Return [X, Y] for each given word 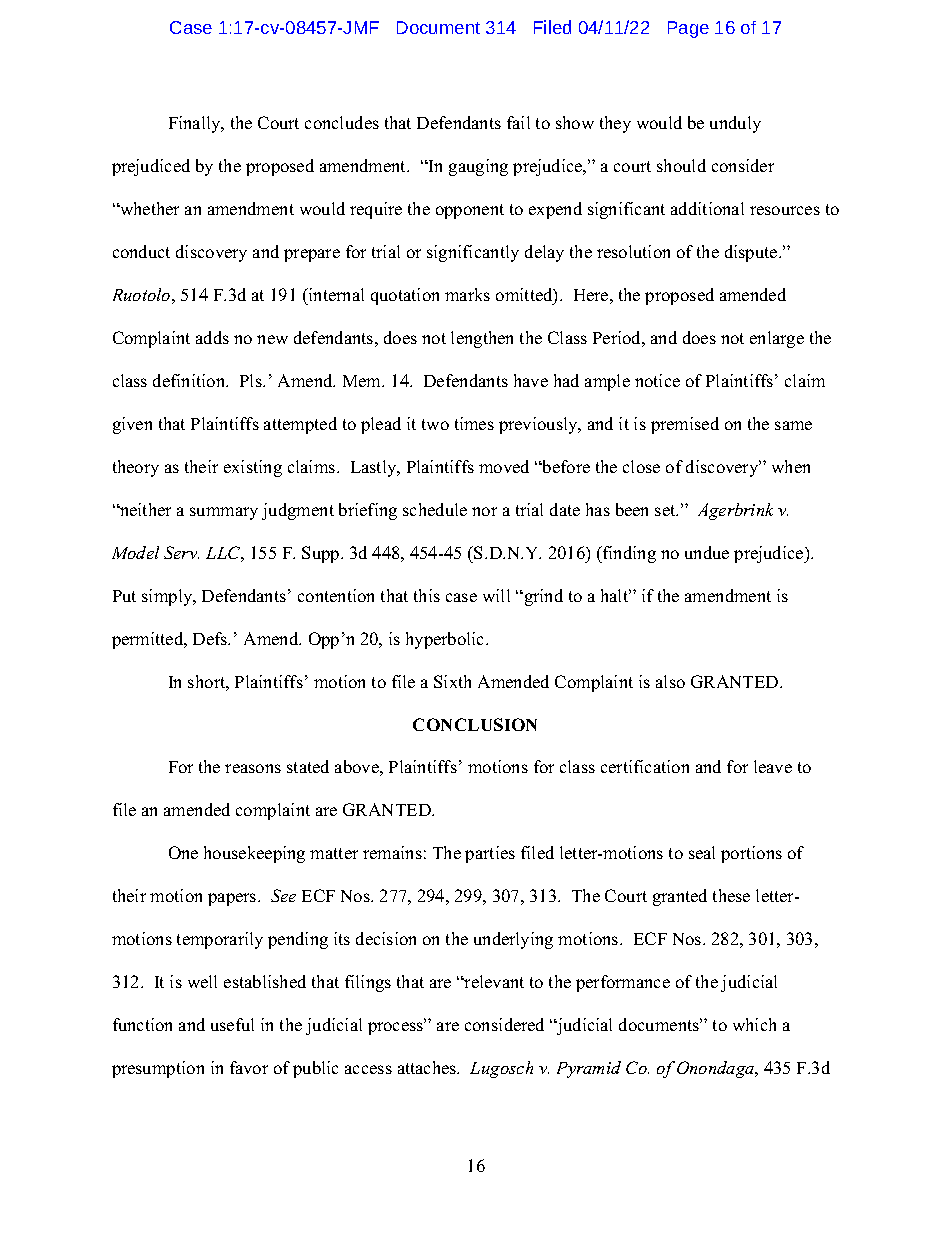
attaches [428, 1067]
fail [518, 122]
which [754, 1024]
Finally [196, 124]
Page [688, 29]
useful [232, 1024]
